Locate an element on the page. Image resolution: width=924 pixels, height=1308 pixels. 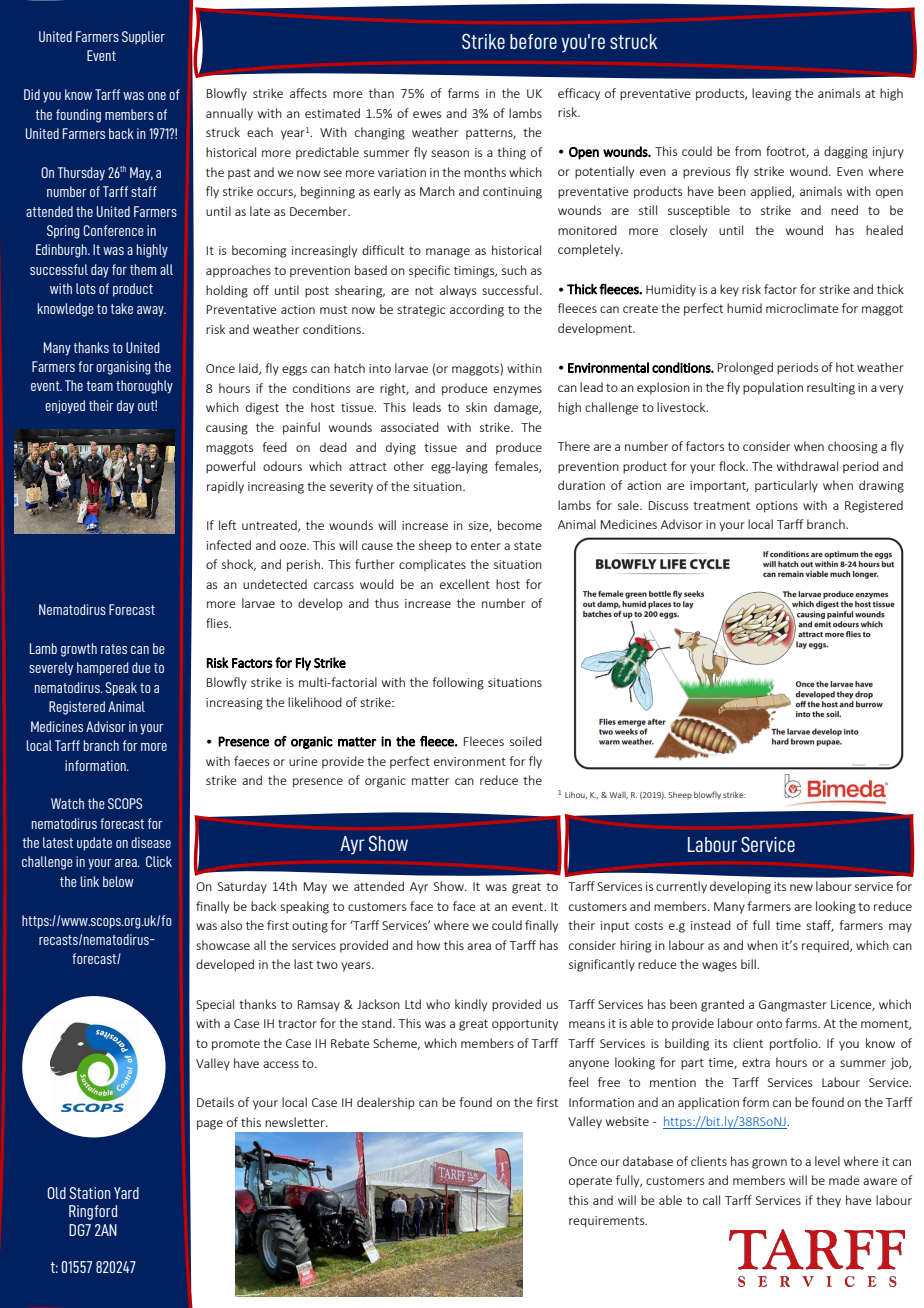
who is located at coordinates (438, 1004).
